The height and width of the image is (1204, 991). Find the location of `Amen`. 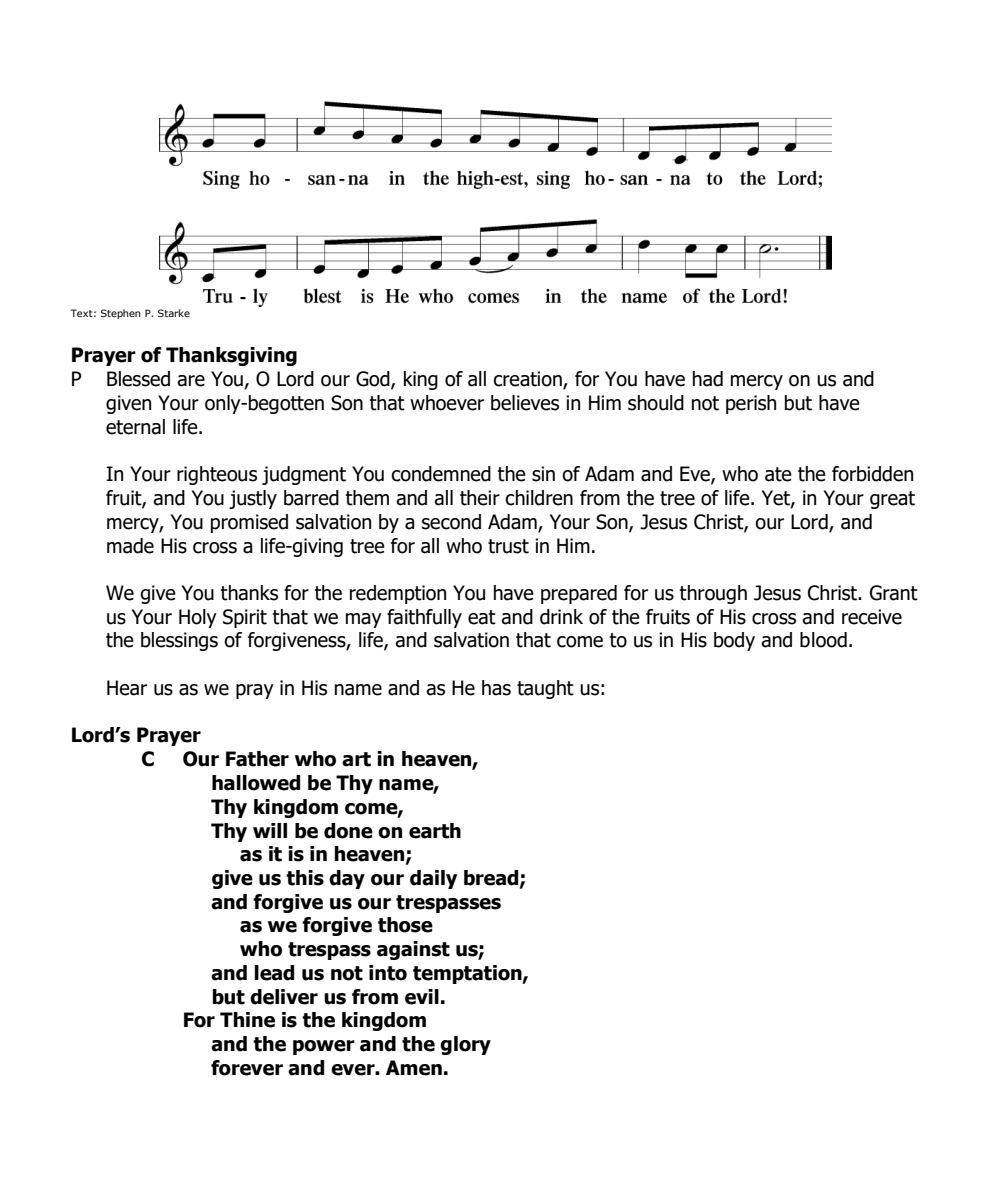

Amen is located at coordinates (414, 1068).
